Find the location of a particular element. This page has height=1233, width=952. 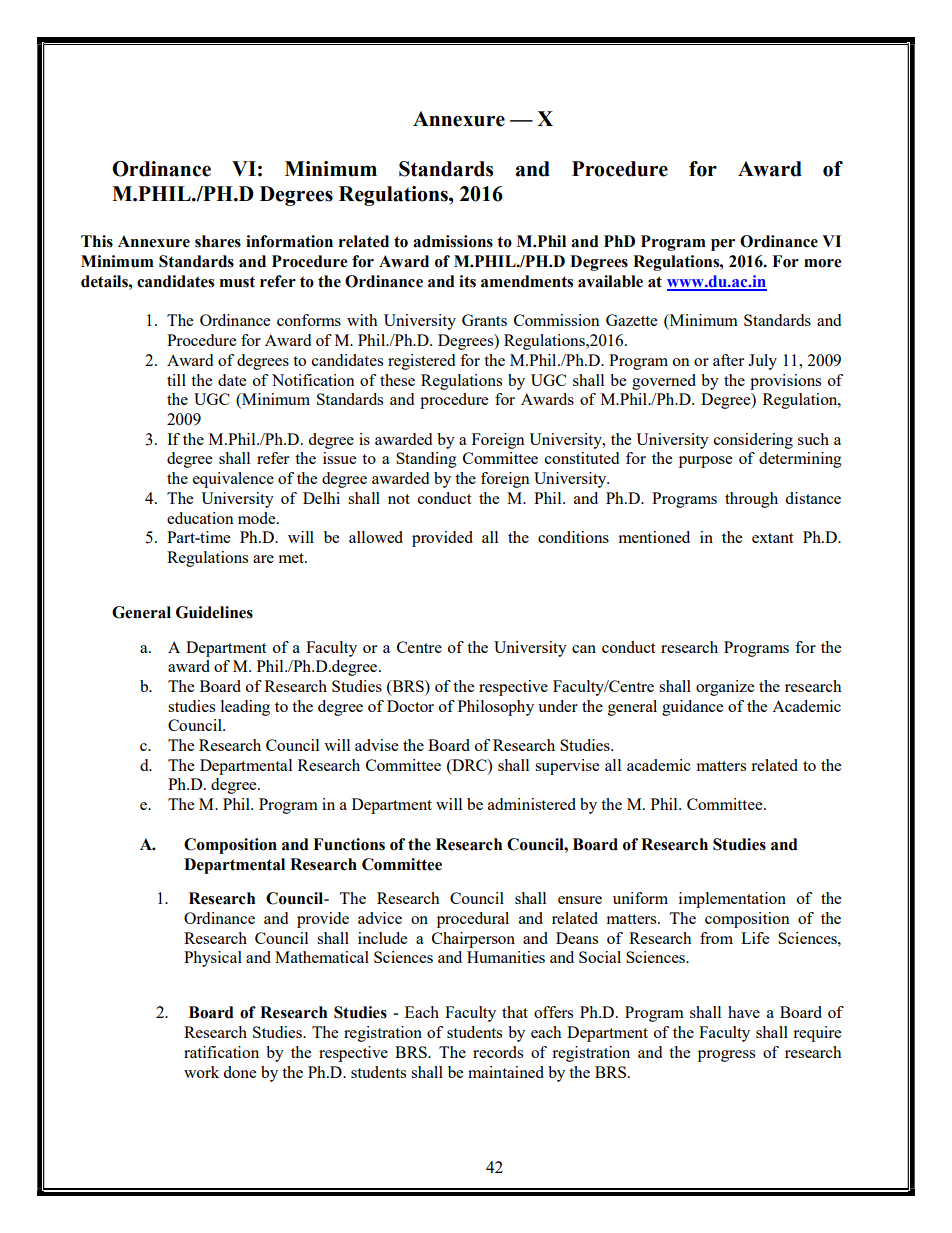

shares is located at coordinates (218, 241).
